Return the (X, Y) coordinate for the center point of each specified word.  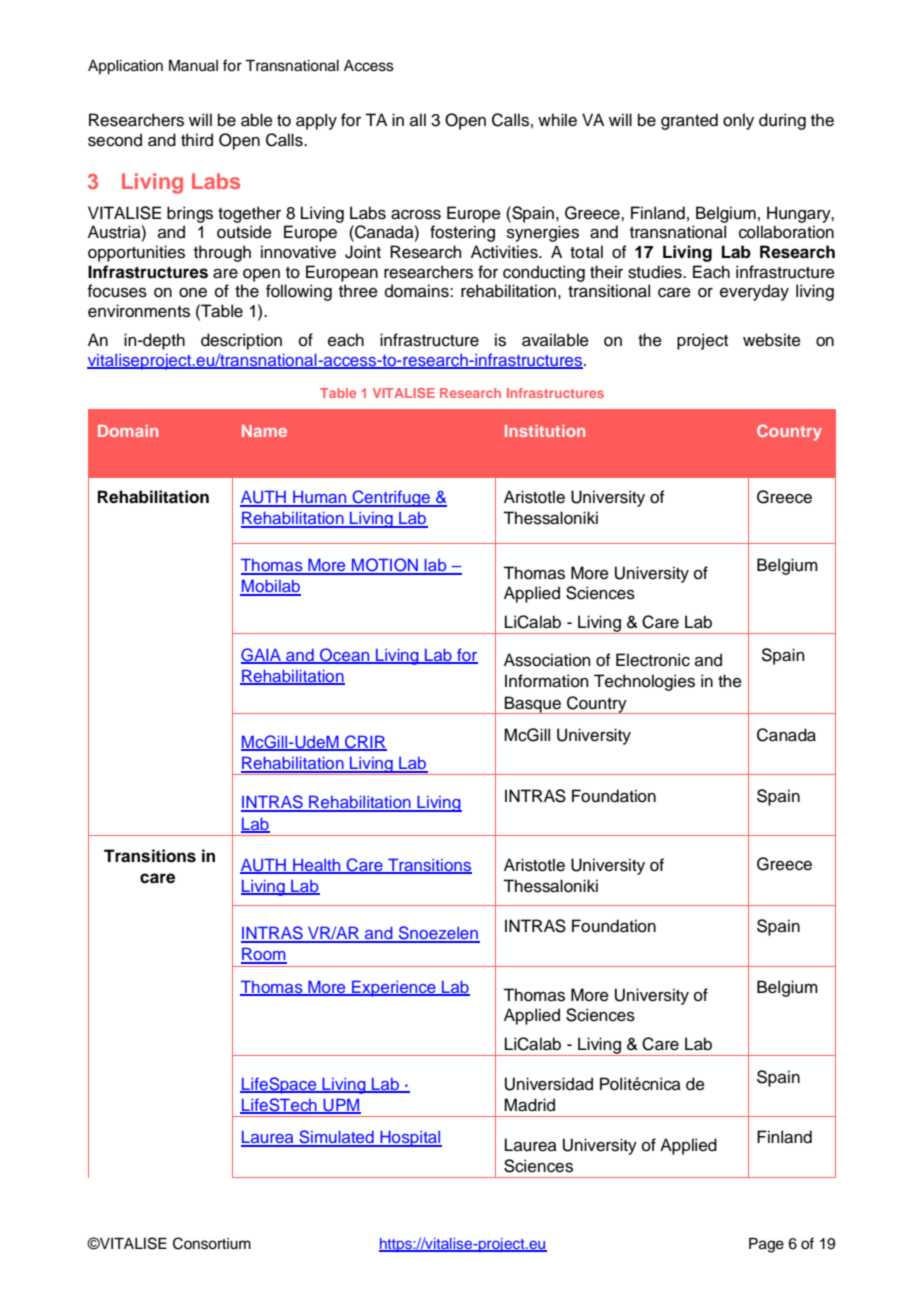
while (557, 120)
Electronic (653, 660)
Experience (394, 988)
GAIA (262, 656)
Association (547, 660)
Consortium (212, 1243)
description (241, 341)
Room (264, 955)
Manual (193, 66)
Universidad (549, 1084)
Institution (545, 431)
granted (689, 121)
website (772, 340)
